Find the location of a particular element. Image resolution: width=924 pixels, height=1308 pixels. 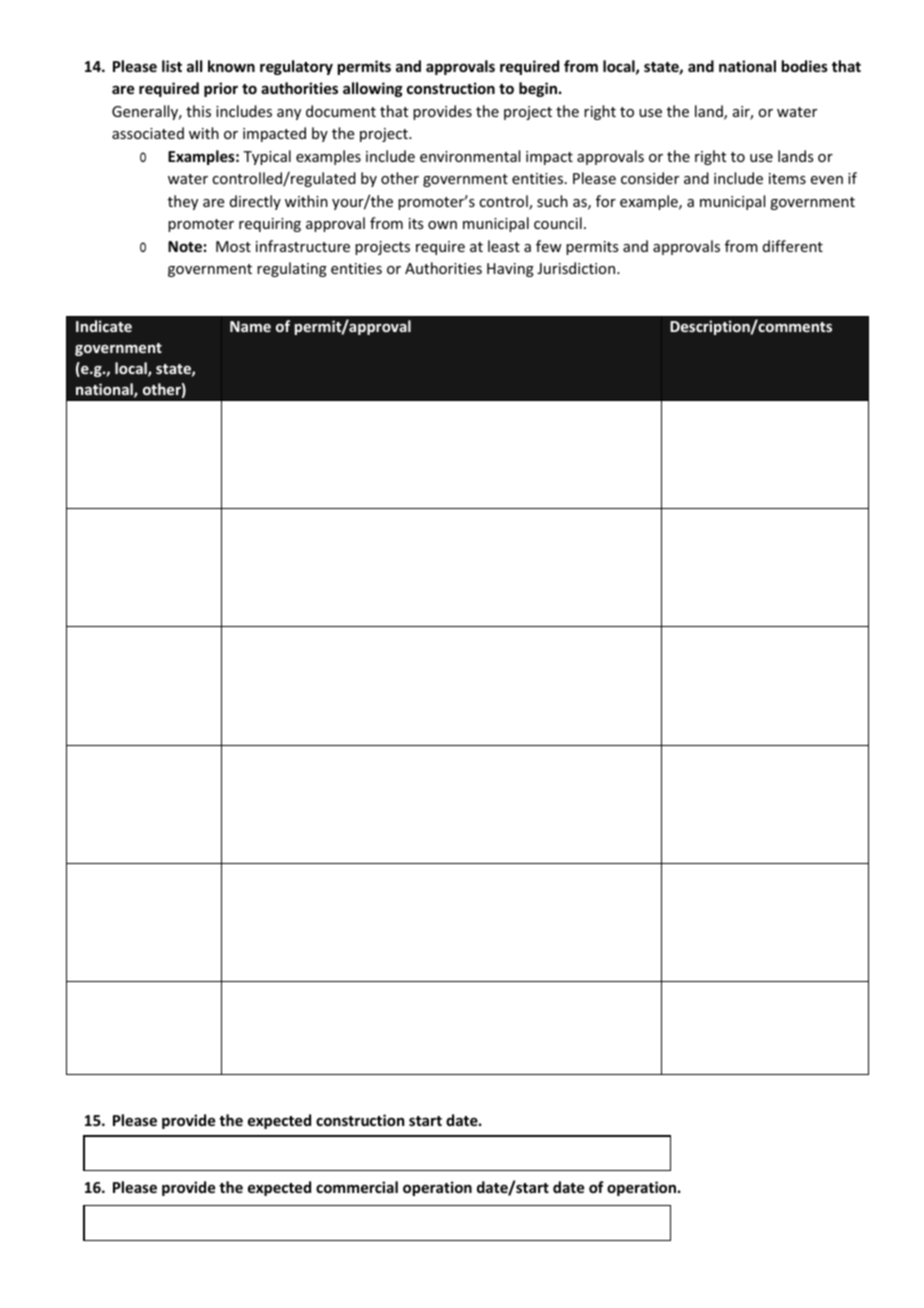

bodies is located at coordinates (805, 66).
